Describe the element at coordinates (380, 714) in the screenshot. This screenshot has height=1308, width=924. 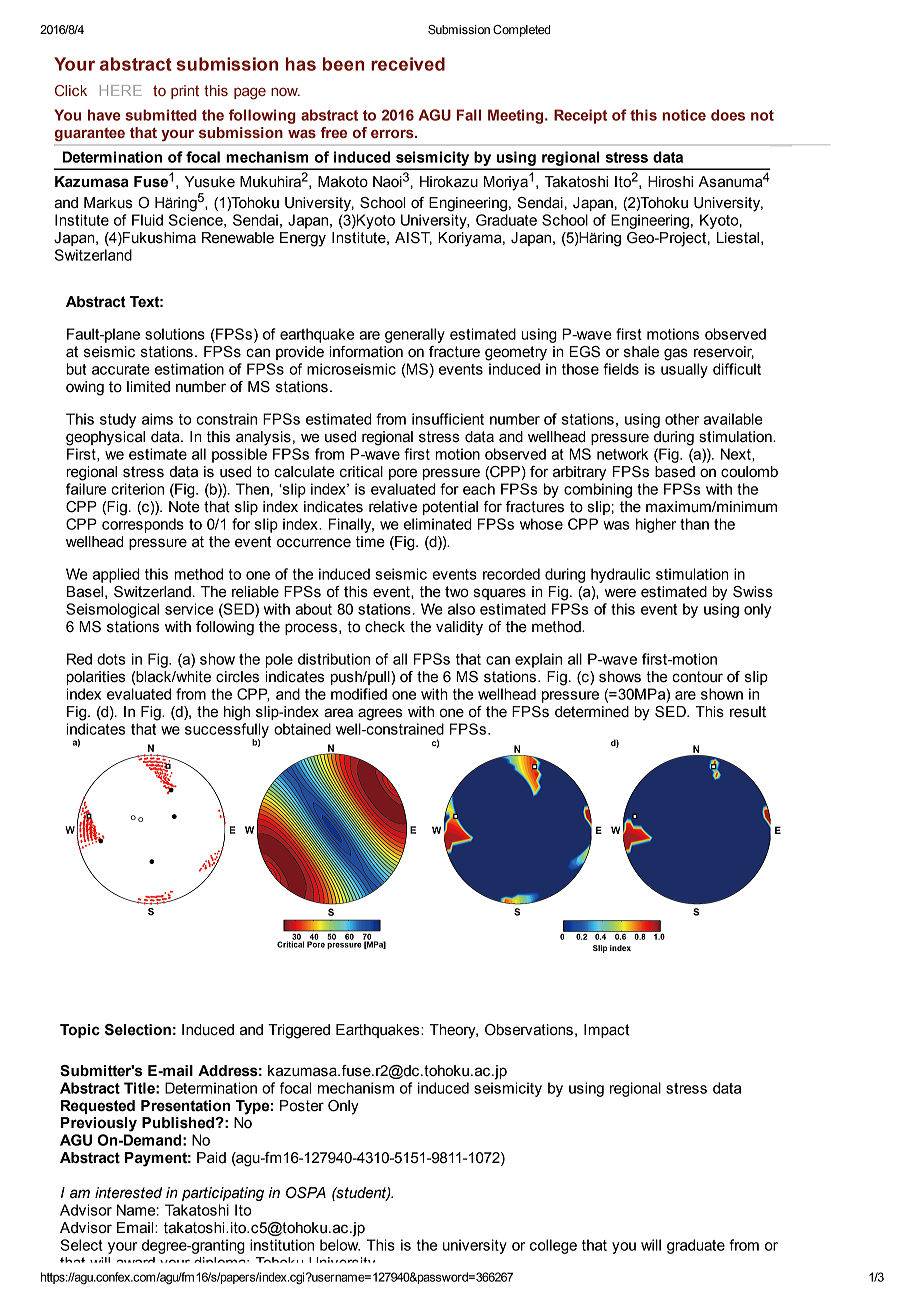
I see `agrees` at that location.
